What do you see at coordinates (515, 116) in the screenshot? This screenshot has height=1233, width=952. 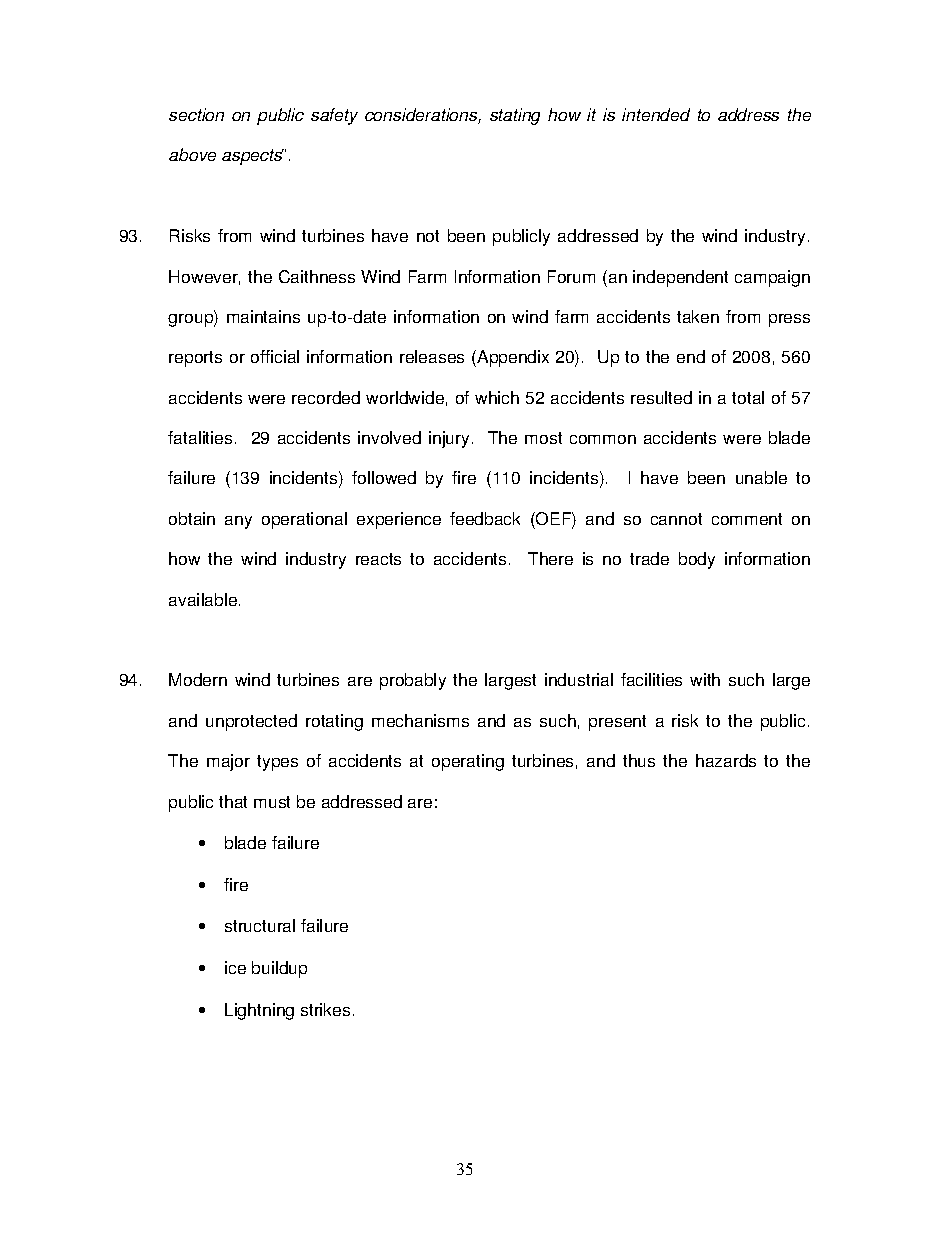 I see `stating` at bounding box center [515, 116].
